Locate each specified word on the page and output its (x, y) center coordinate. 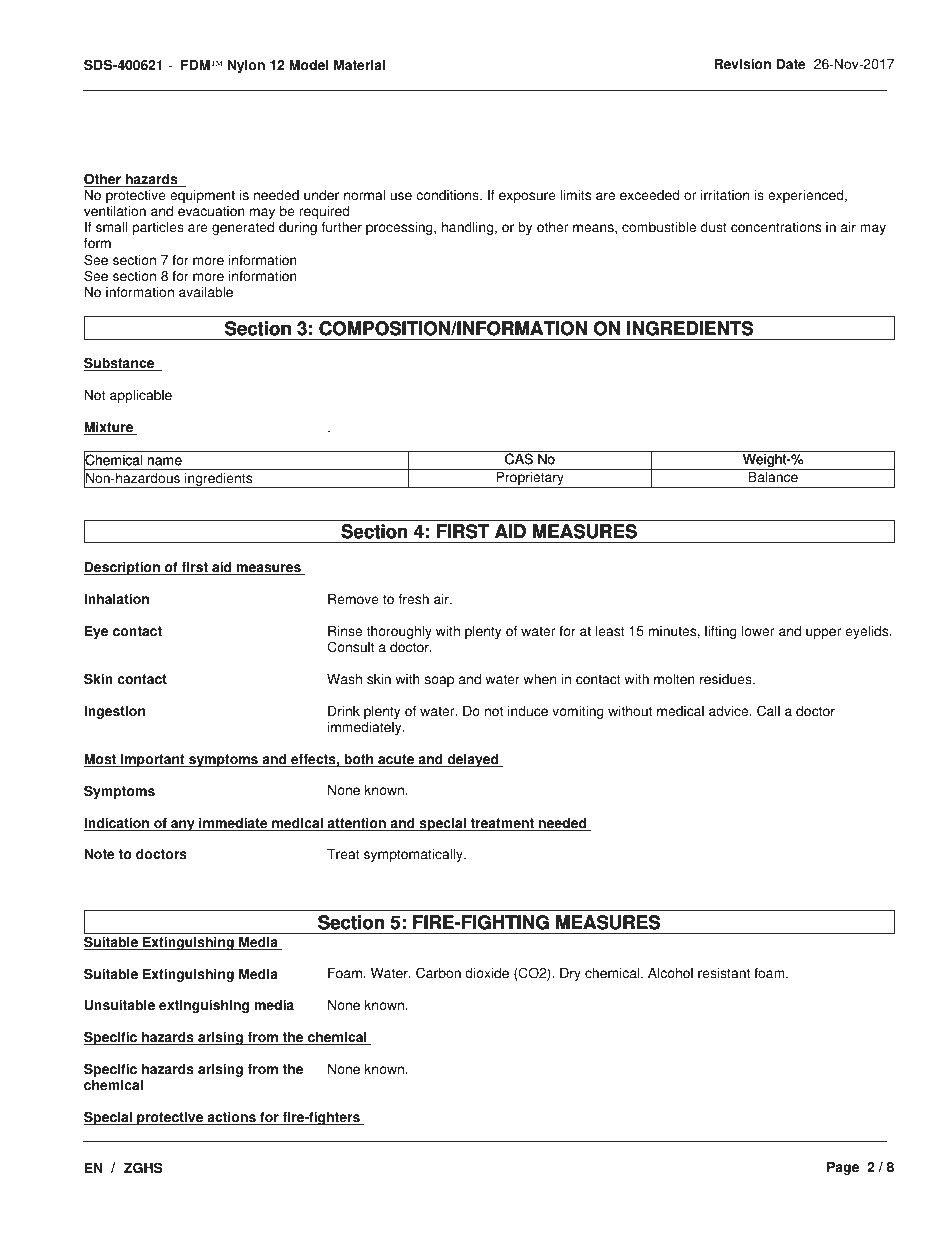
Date (791, 64)
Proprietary (530, 480)
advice (730, 711)
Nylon (246, 66)
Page (843, 1168)
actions (231, 1118)
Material (359, 65)
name (165, 461)
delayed (473, 760)
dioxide (487, 973)
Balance (773, 477)
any (183, 825)
